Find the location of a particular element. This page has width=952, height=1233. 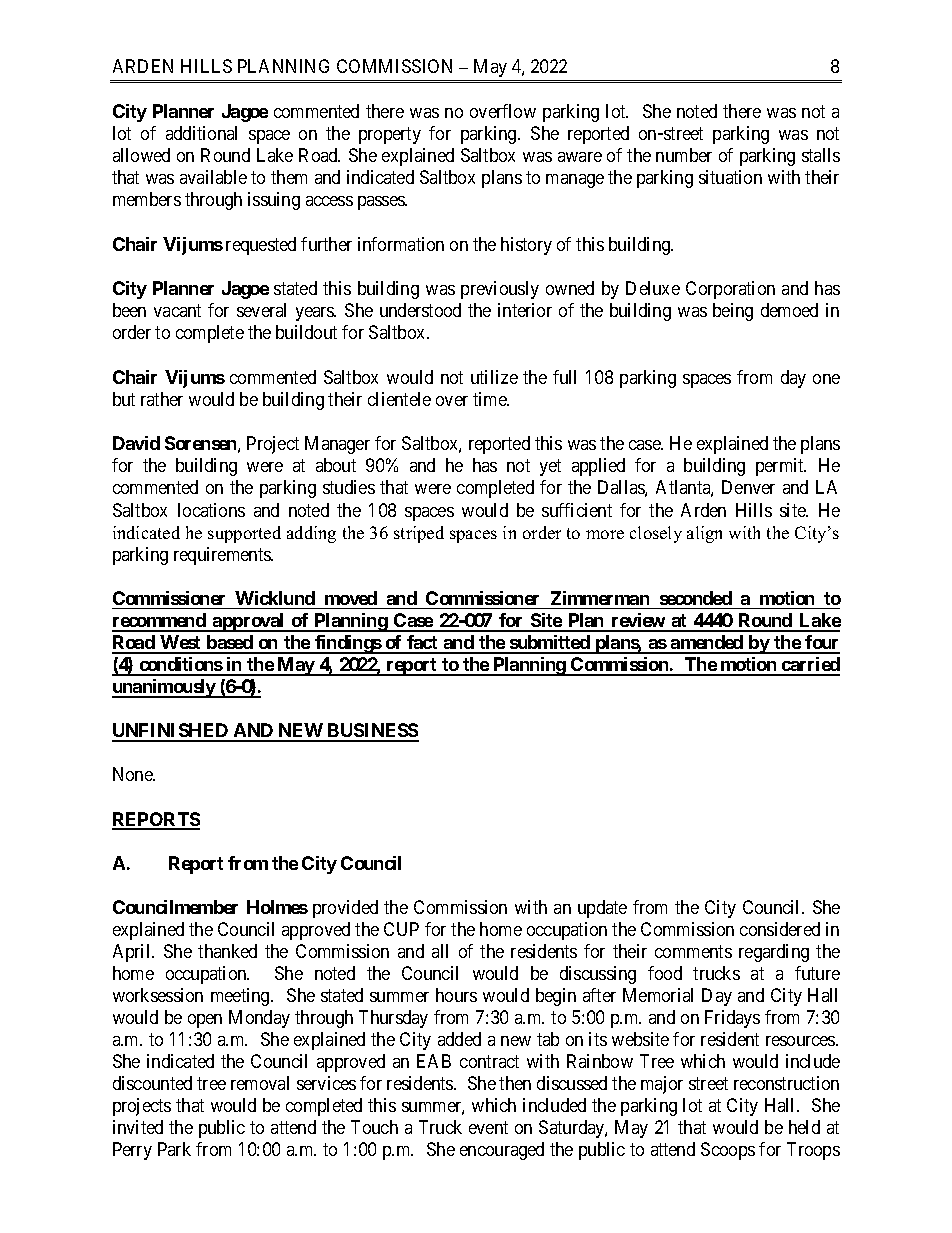

property is located at coordinates (390, 135).
